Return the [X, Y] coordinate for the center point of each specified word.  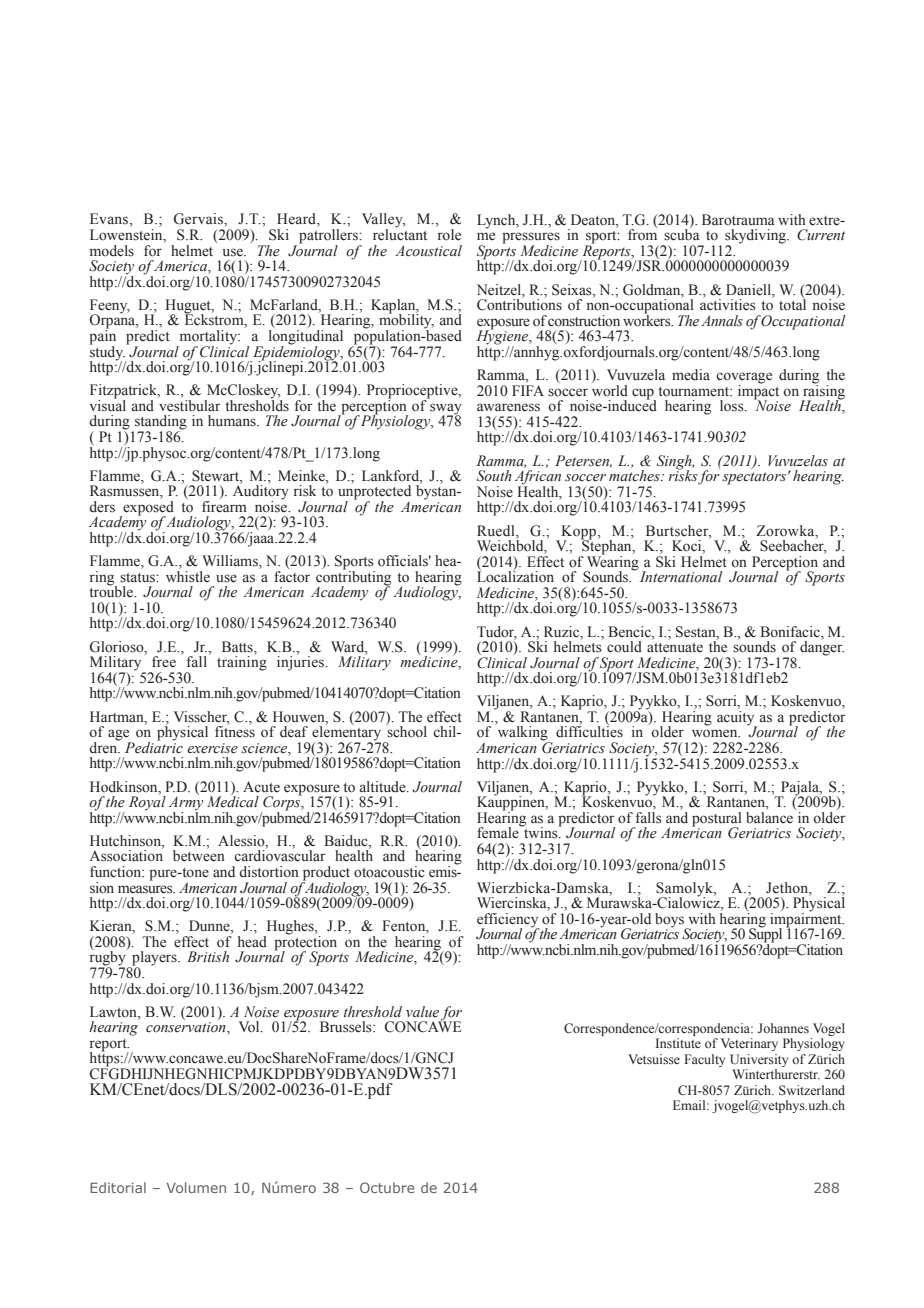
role [449, 235]
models [112, 251]
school [406, 731]
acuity [737, 719]
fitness [235, 731]
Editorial [118, 1187]
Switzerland [812, 1090]
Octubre [387, 1187]
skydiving [756, 237]
